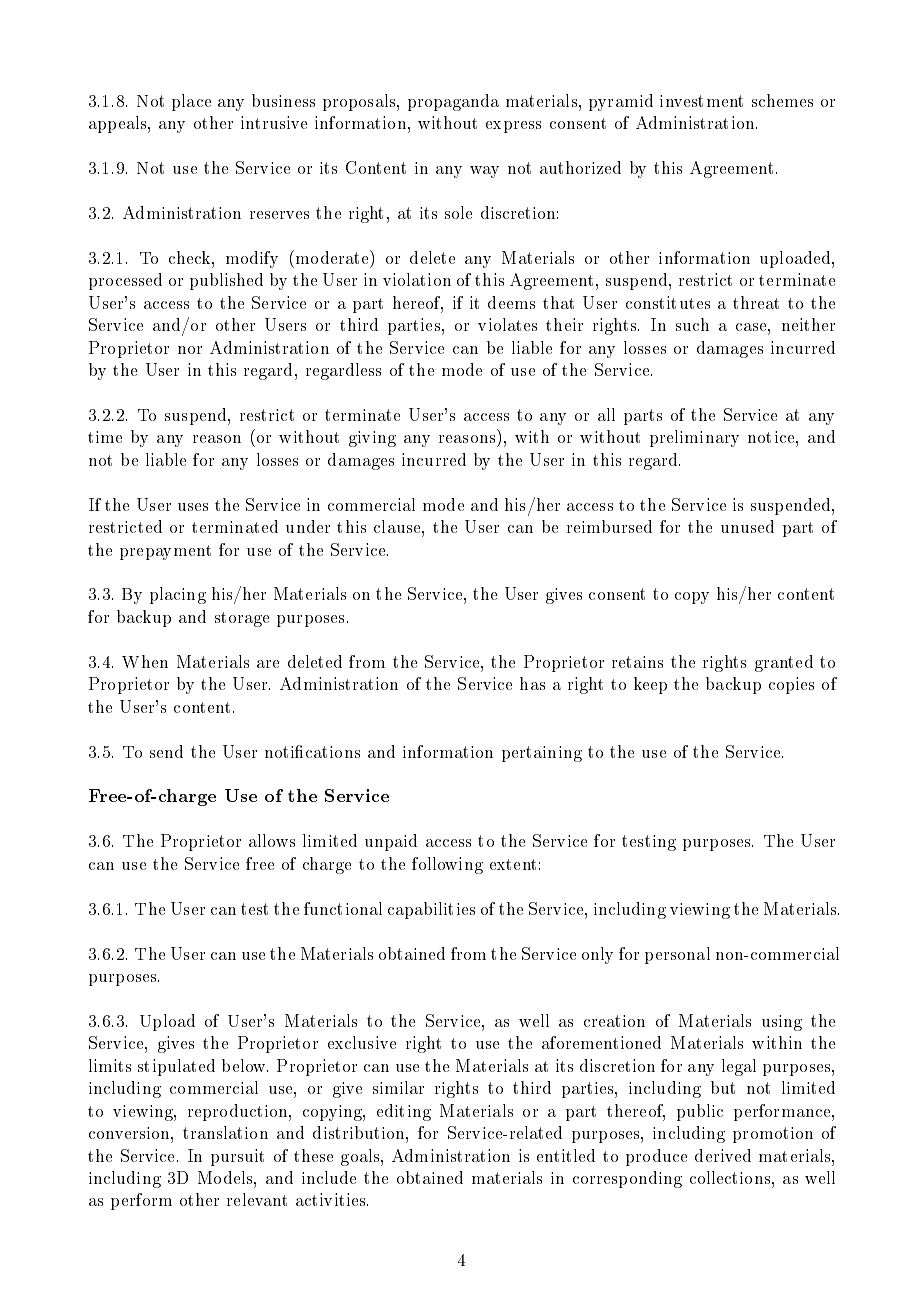 The height and width of the screenshot is (1308, 924). I want to click on pursuit, so click(237, 1157).
